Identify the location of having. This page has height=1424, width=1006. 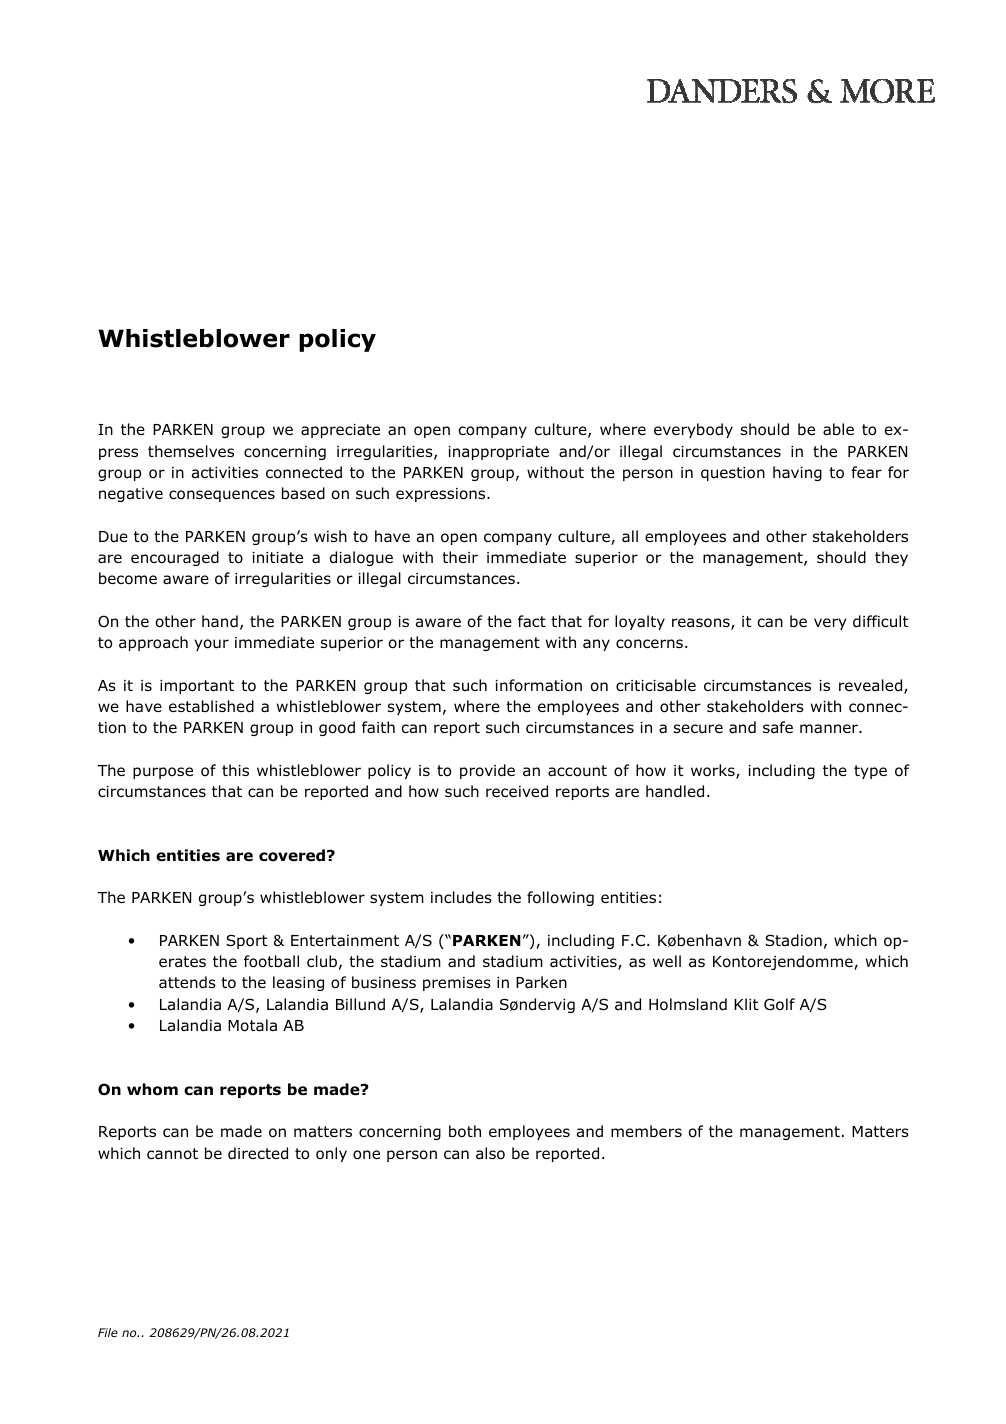
(797, 473).
